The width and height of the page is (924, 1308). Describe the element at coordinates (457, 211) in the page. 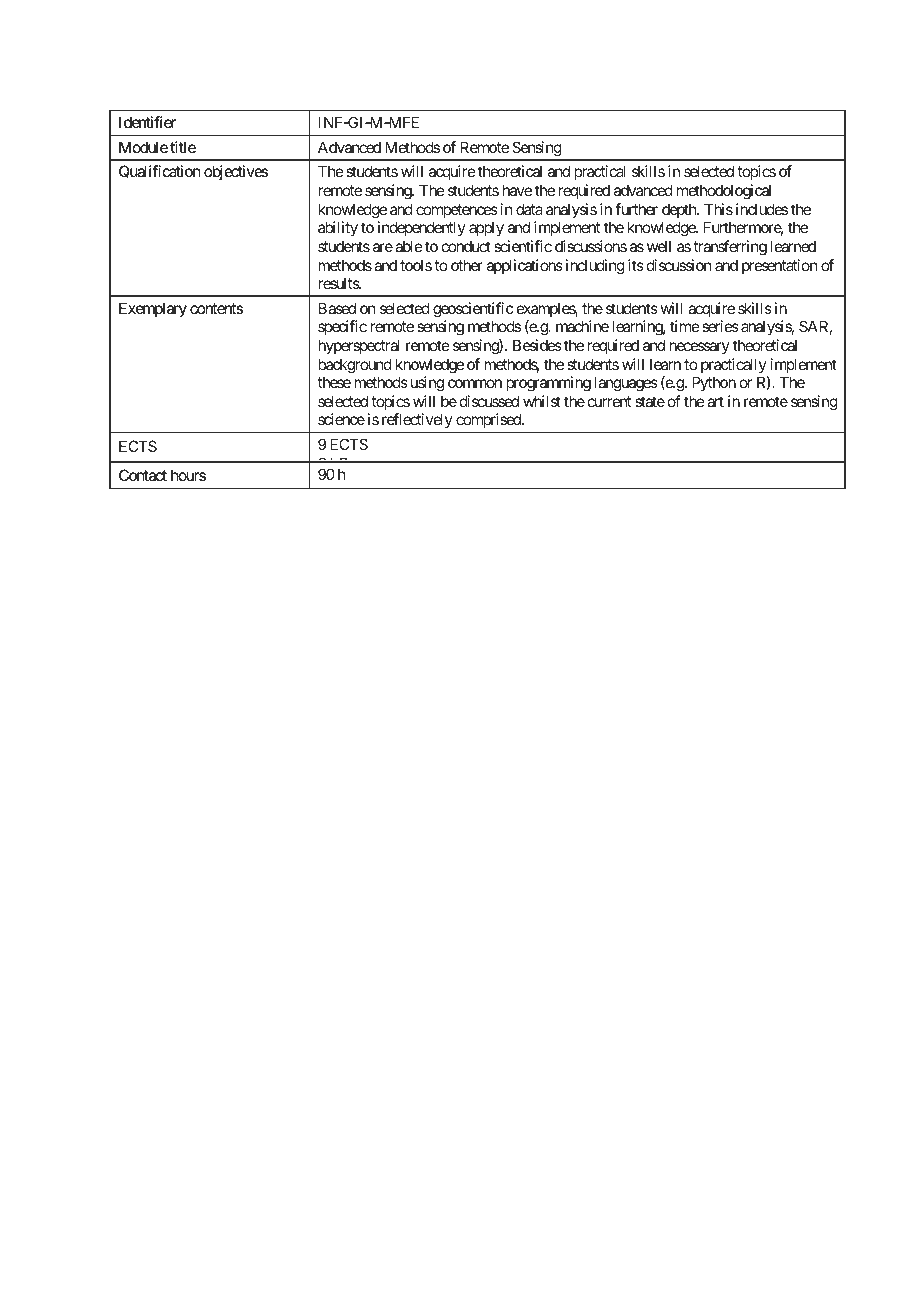

I see `competences` at that location.
